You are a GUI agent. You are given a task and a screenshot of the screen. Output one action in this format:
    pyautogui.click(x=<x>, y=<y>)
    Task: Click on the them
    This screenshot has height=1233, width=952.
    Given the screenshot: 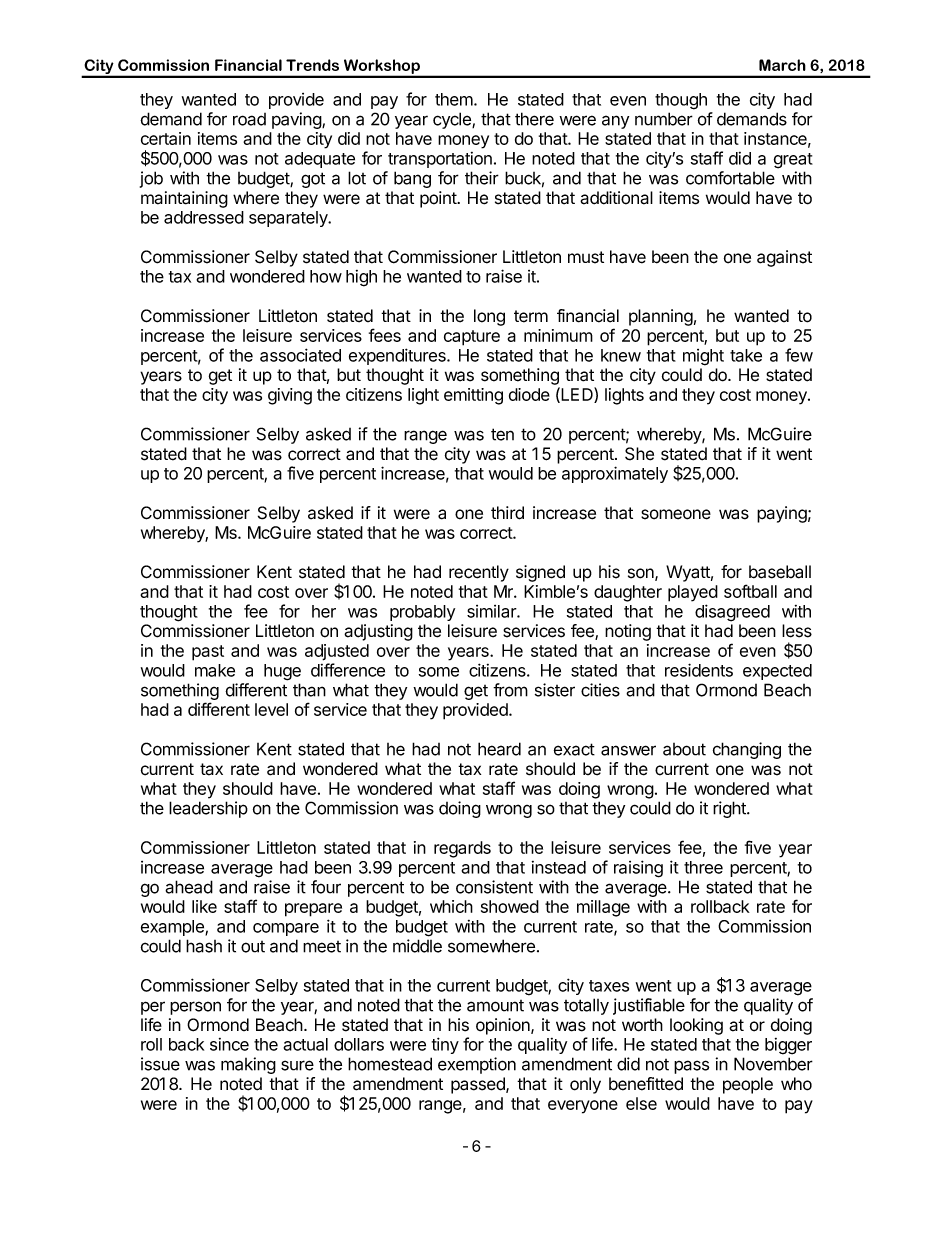 What is the action you would take?
    pyautogui.click(x=454, y=99)
